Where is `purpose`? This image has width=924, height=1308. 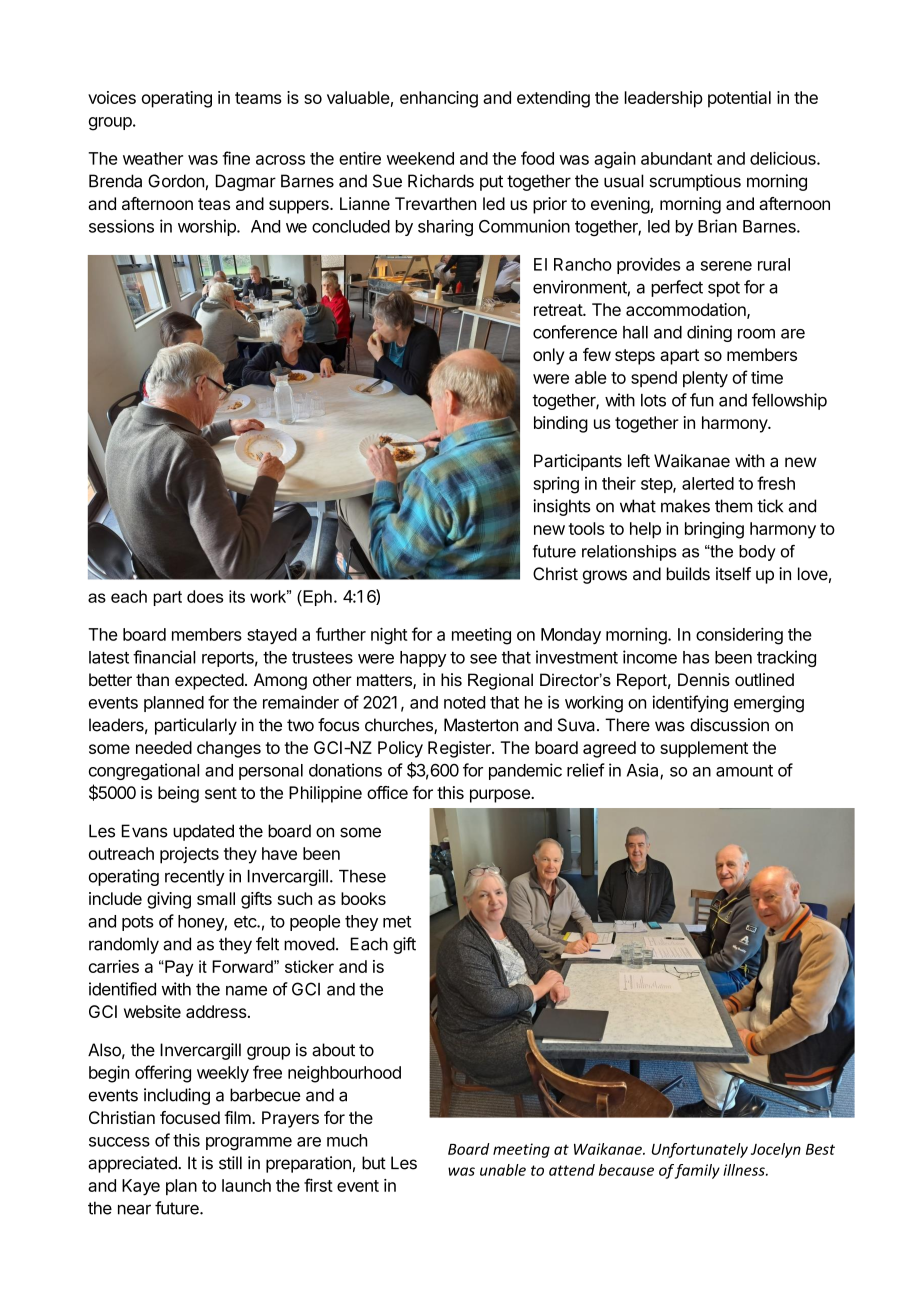 purpose is located at coordinates (501, 796).
